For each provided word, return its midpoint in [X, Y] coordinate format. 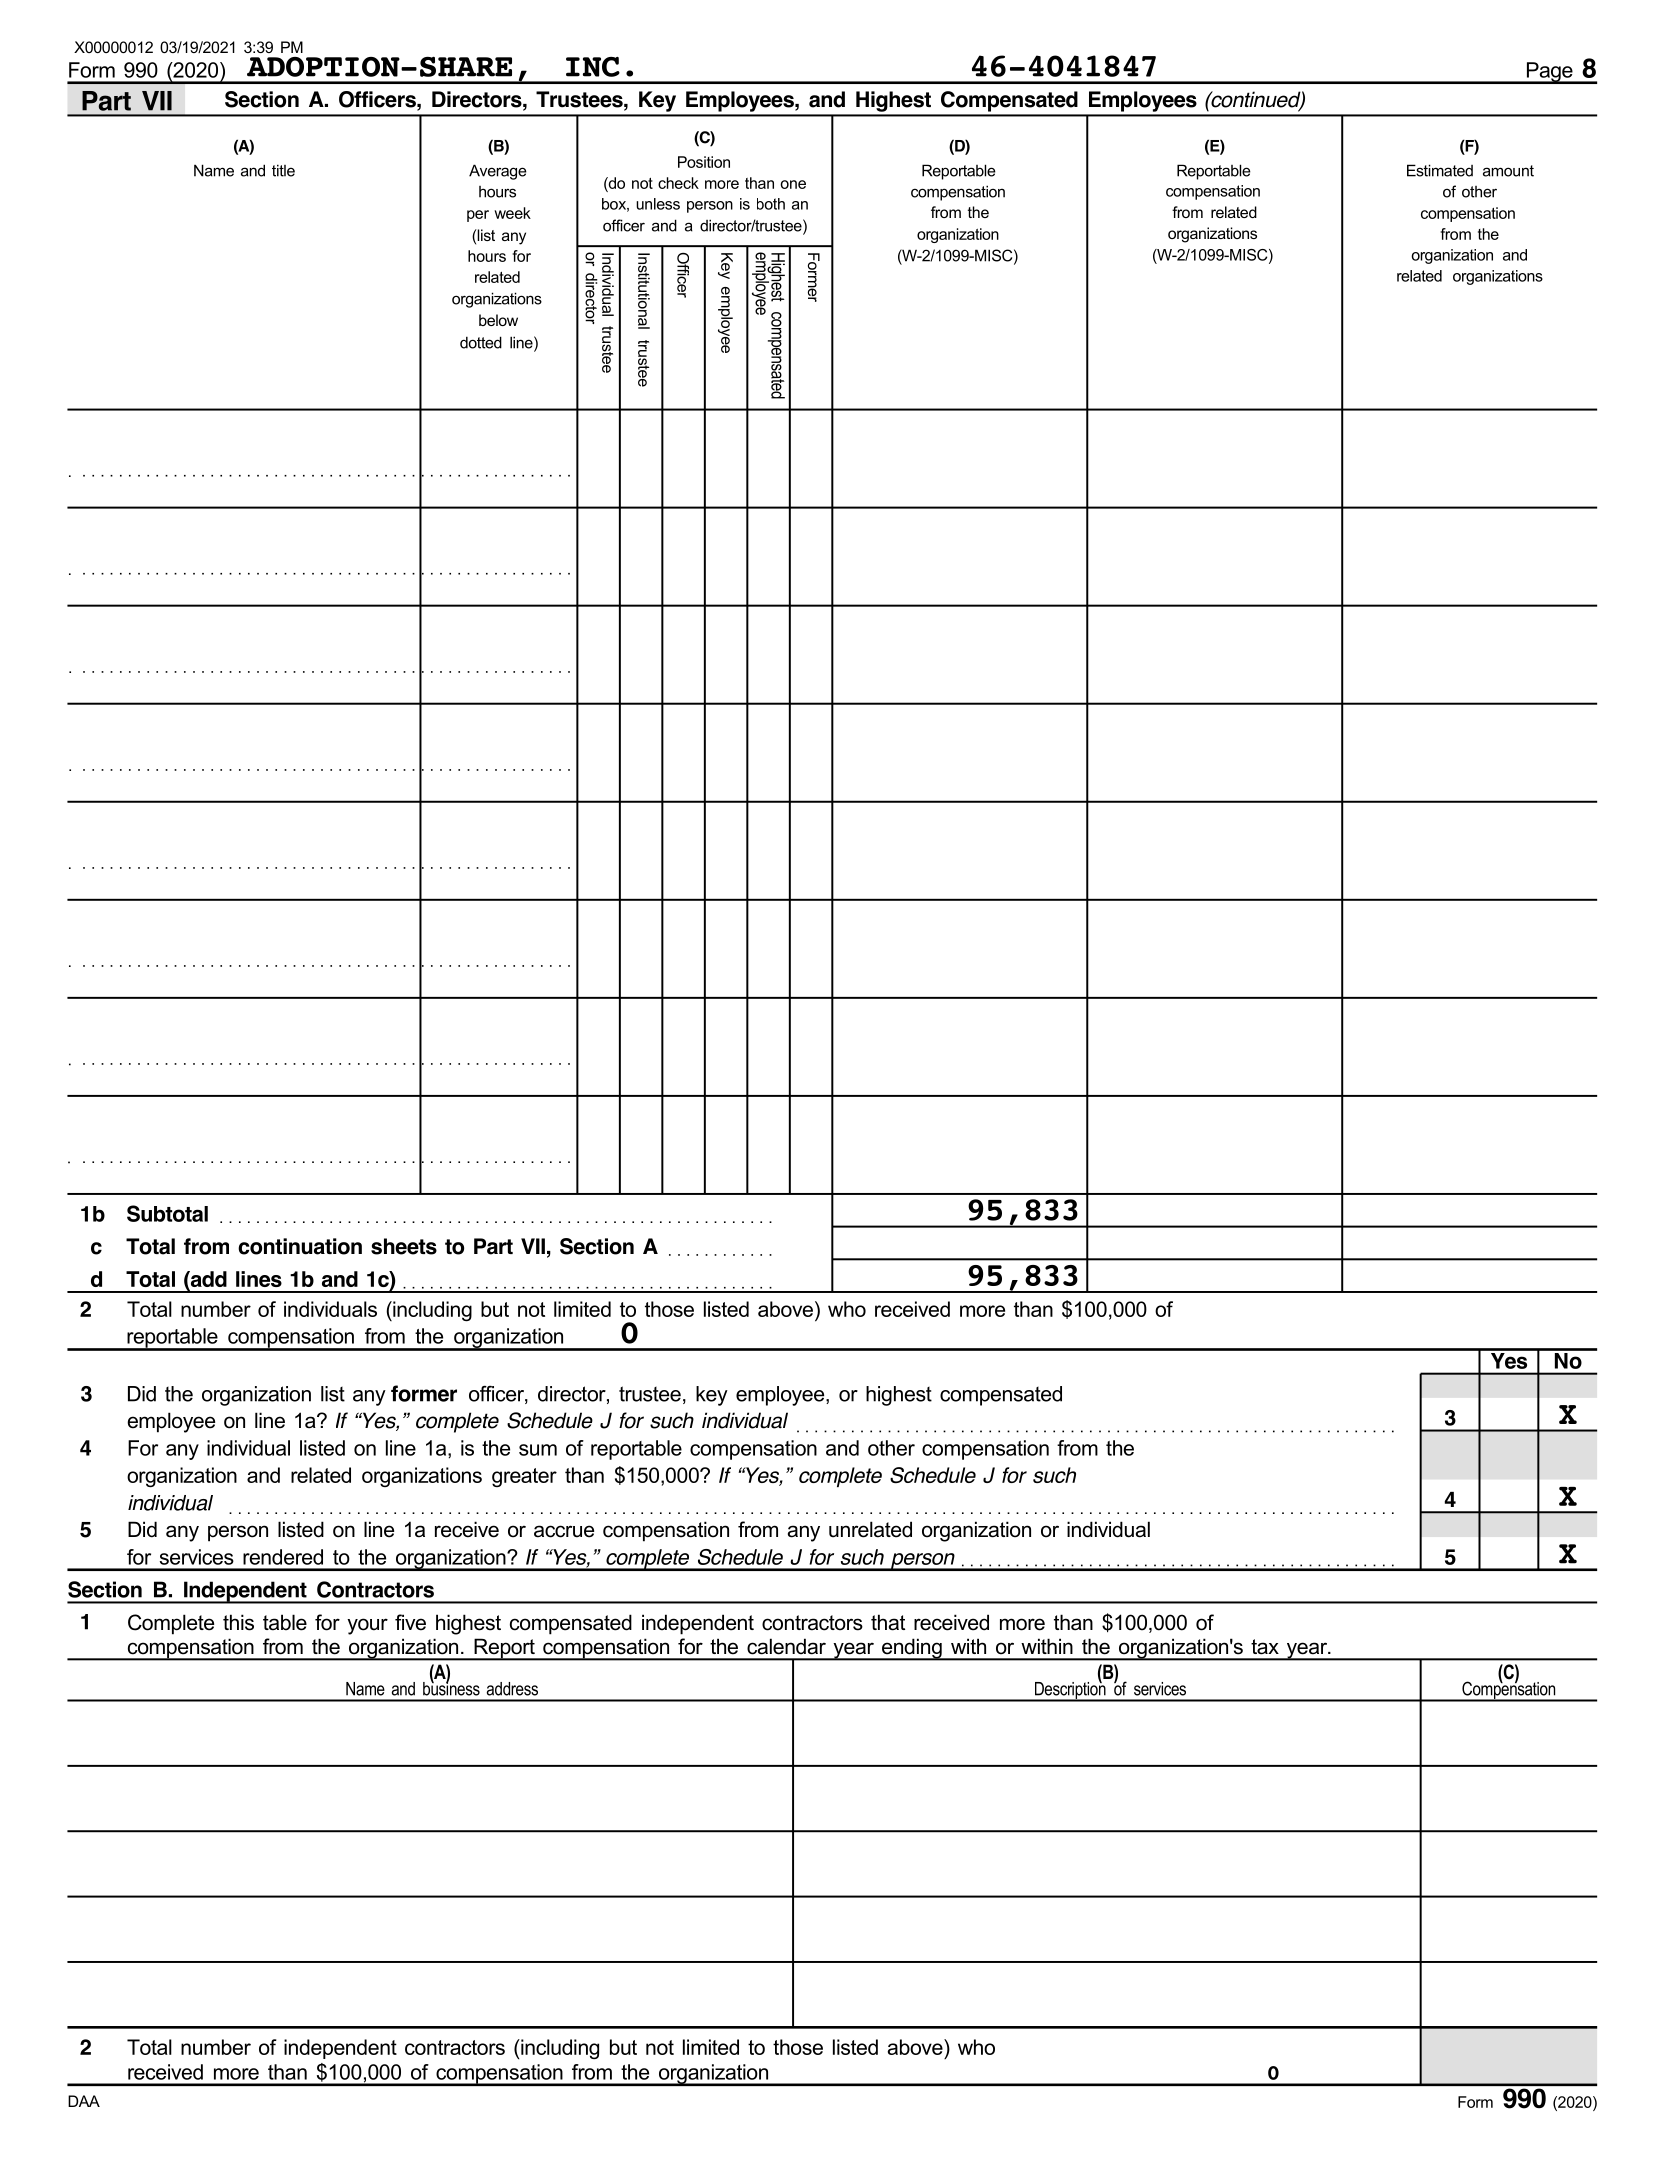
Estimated [1440, 170]
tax [1265, 1647]
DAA [84, 2101]
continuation [300, 1246]
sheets [404, 1246]
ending [912, 1649]
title [283, 170]
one [793, 184]
